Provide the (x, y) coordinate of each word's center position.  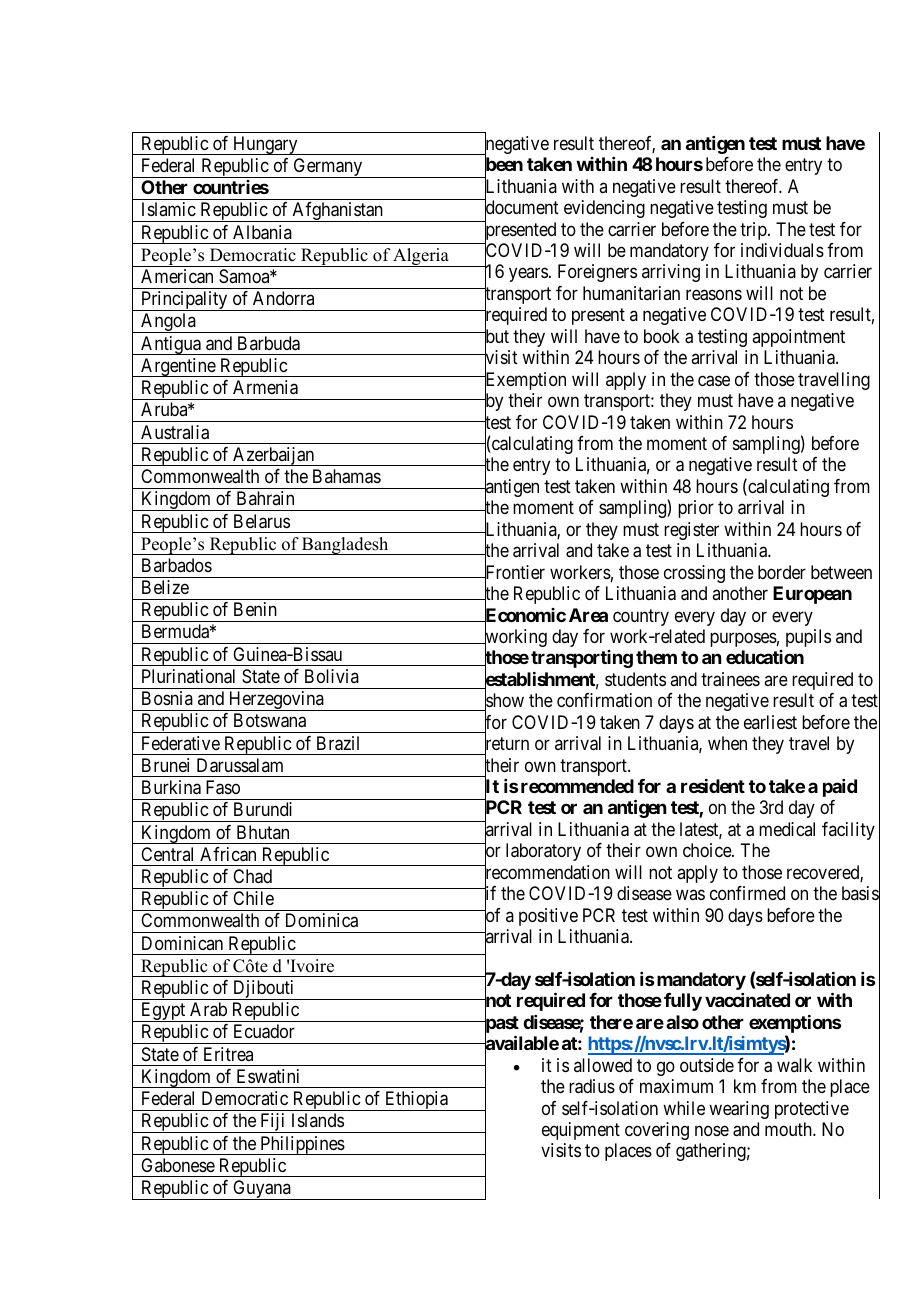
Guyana (262, 1190)
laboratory (543, 852)
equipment (581, 1131)
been (504, 165)
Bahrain (265, 498)
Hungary (265, 145)
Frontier (514, 573)
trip (754, 231)
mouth (789, 1129)
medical (787, 829)
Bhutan (263, 832)
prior (696, 509)
